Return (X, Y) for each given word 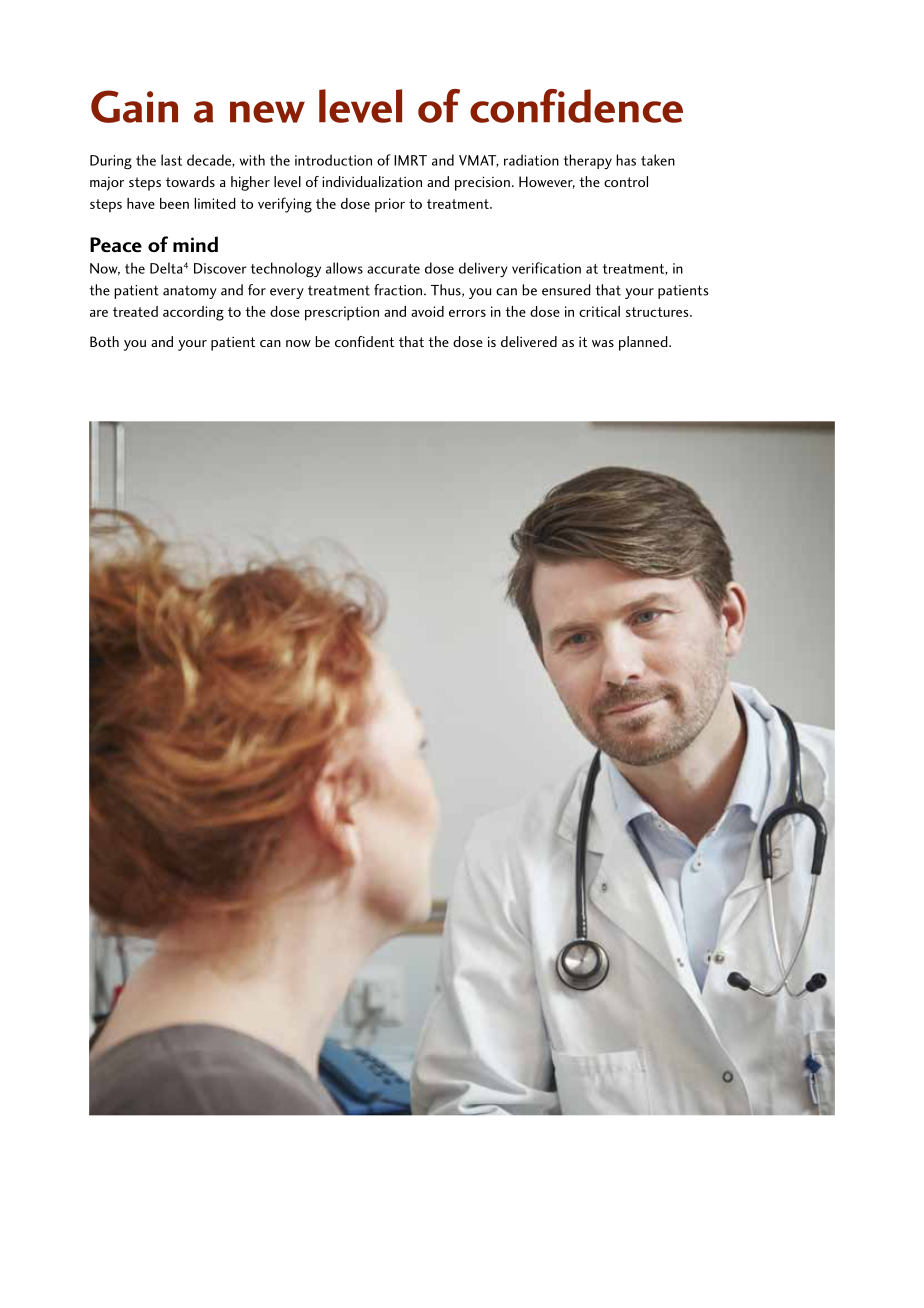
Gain (134, 106)
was (603, 343)
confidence (576, 106)
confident (364, 341)
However (547, 182)
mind (195, 244)
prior (390, 205)
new (267, 112)
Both (104, 341)
